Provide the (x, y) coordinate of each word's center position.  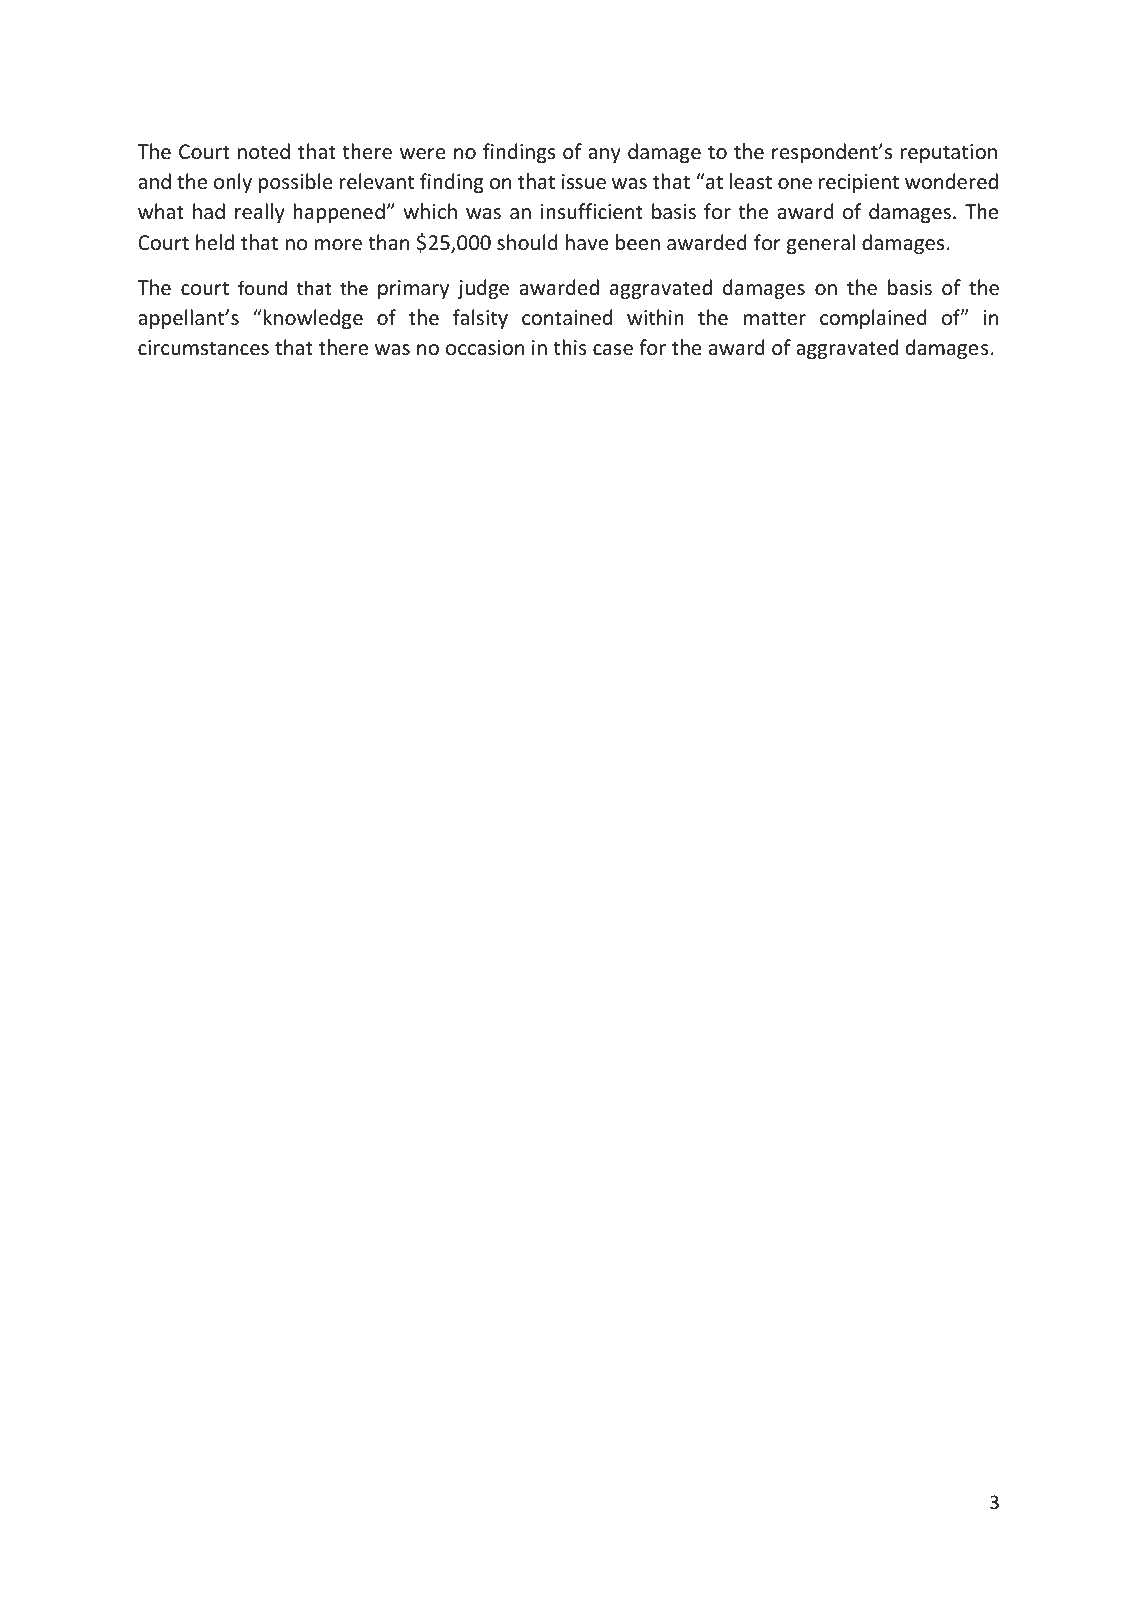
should (527, 242)
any (604, 155)
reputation (949, 153)
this (570, 347)
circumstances (203, 348)
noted (264, 151)
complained (873, 319)
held (215, 242)
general (821, 244)
